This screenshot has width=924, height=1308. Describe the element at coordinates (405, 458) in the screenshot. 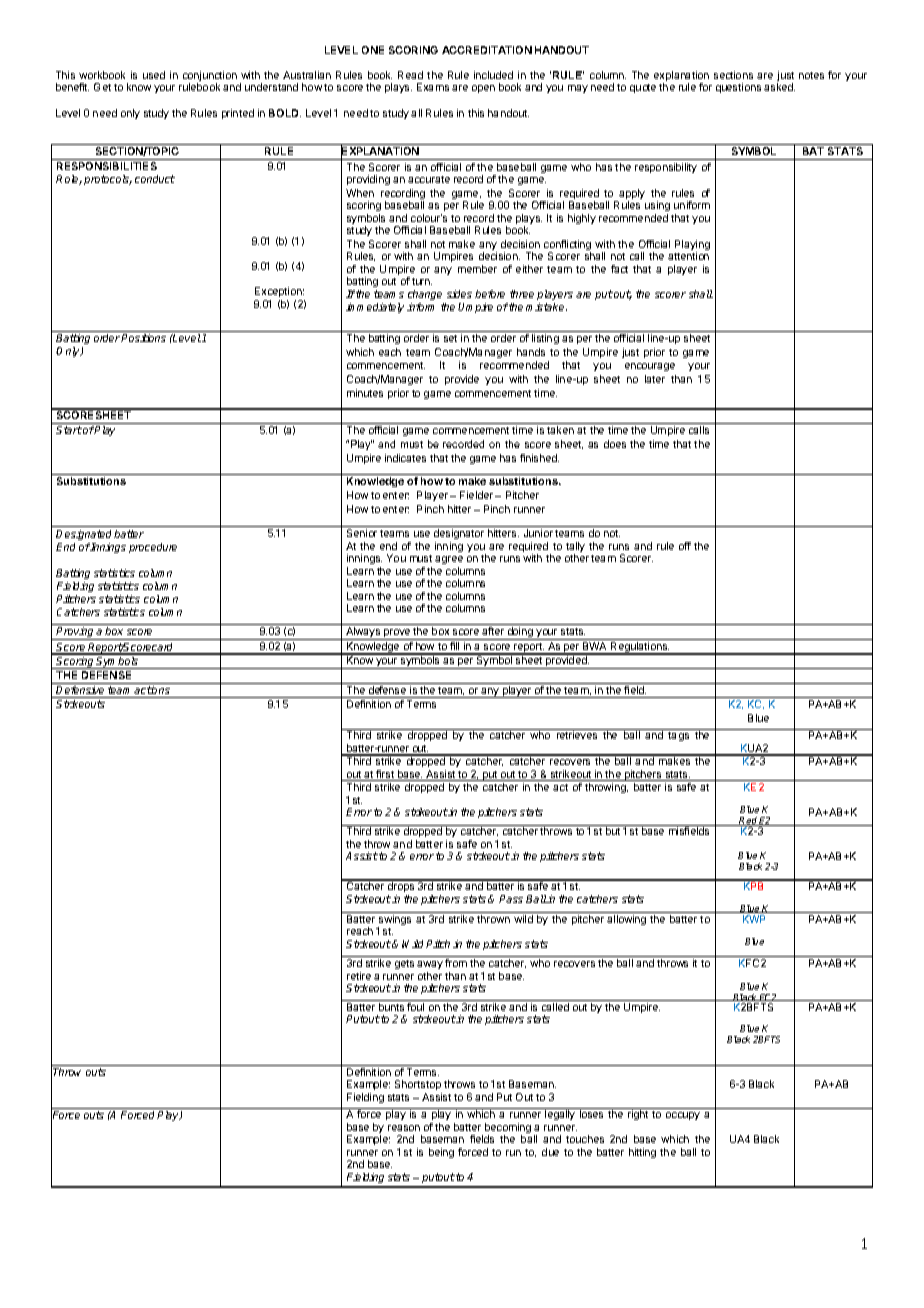

I see `indicates` at that location.
